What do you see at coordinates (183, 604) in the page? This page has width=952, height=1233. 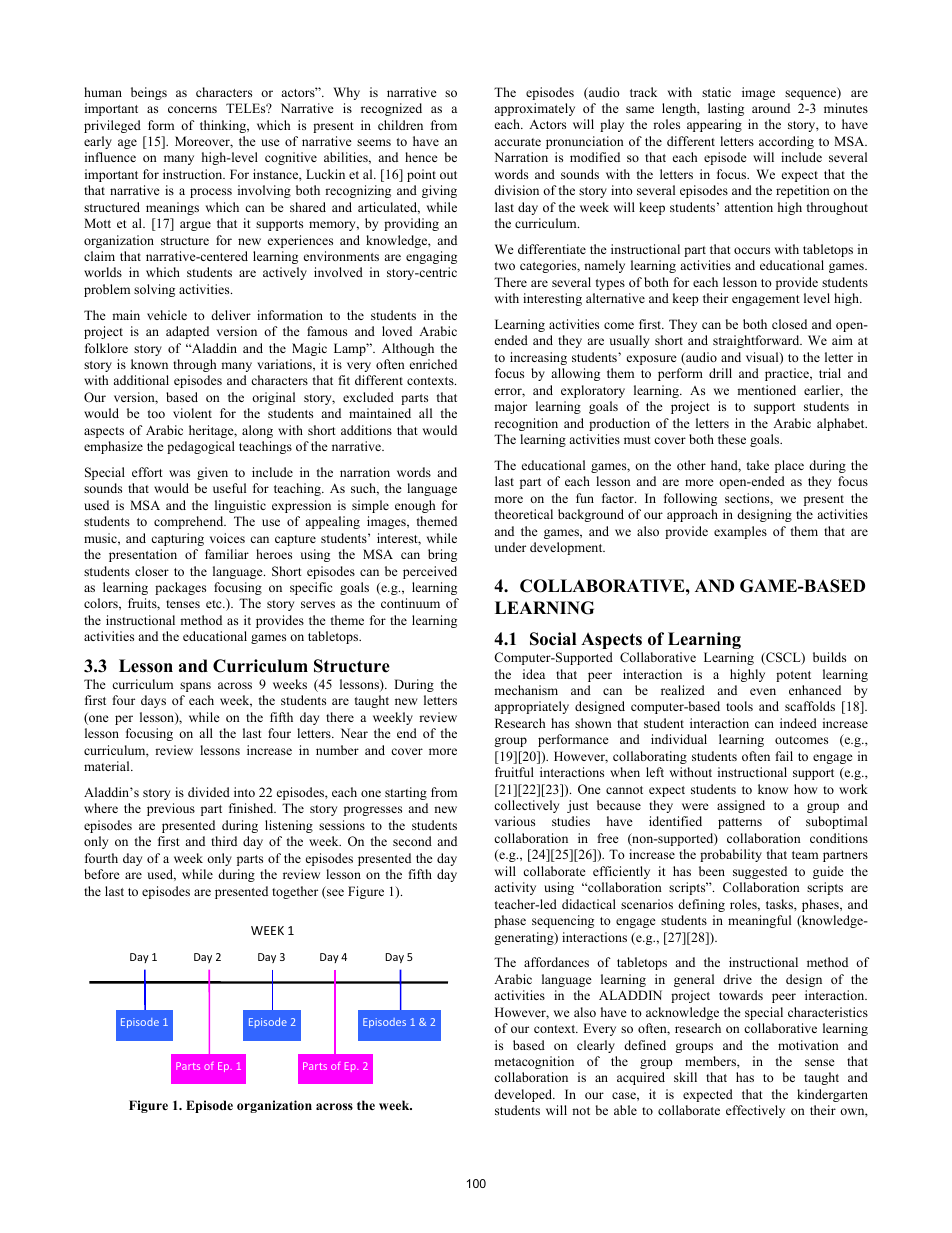 I see `tenses` at bounding box center [183, 604].
